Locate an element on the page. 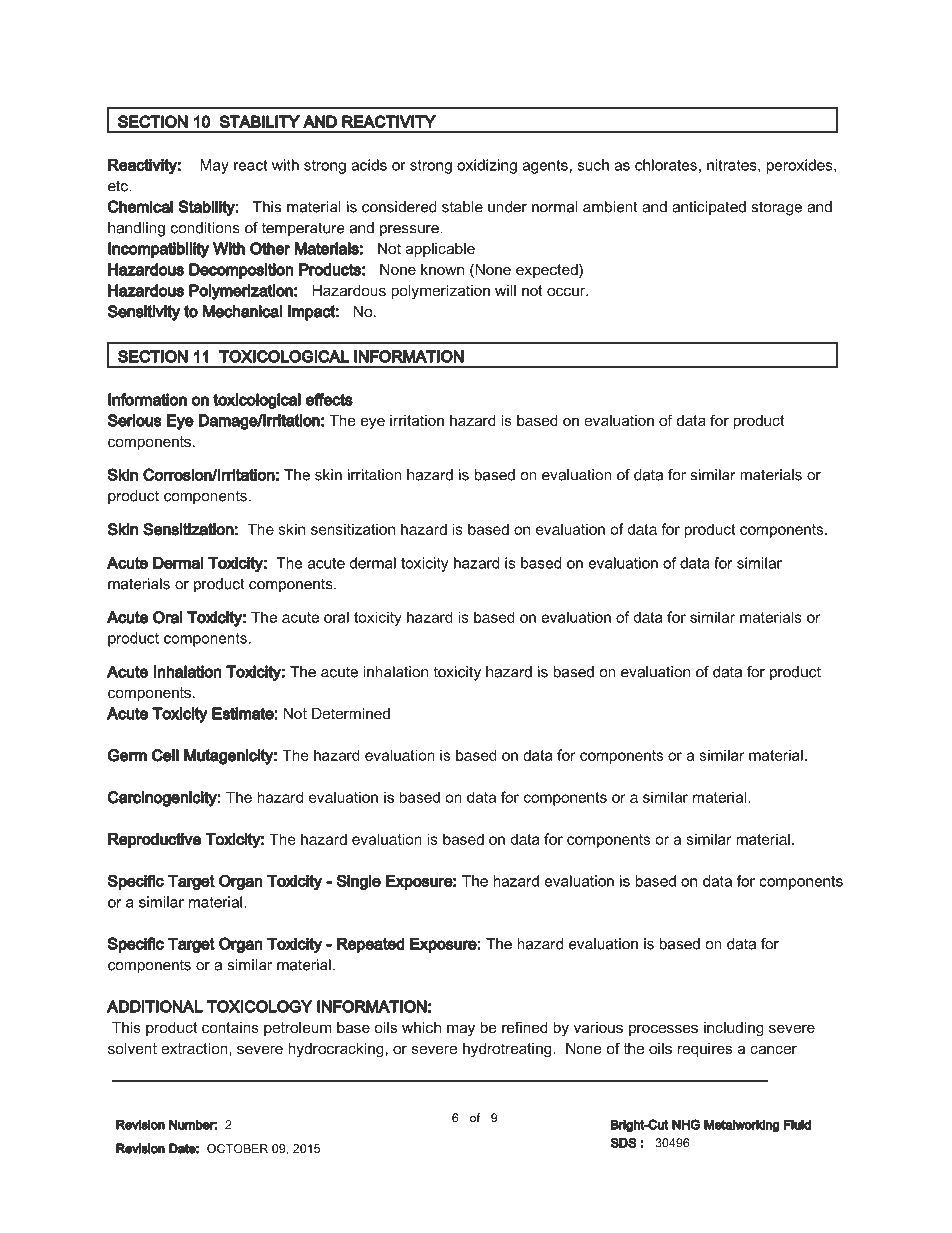 The image size is (952, 1233). Determined is located at coordinates (351, 713).
